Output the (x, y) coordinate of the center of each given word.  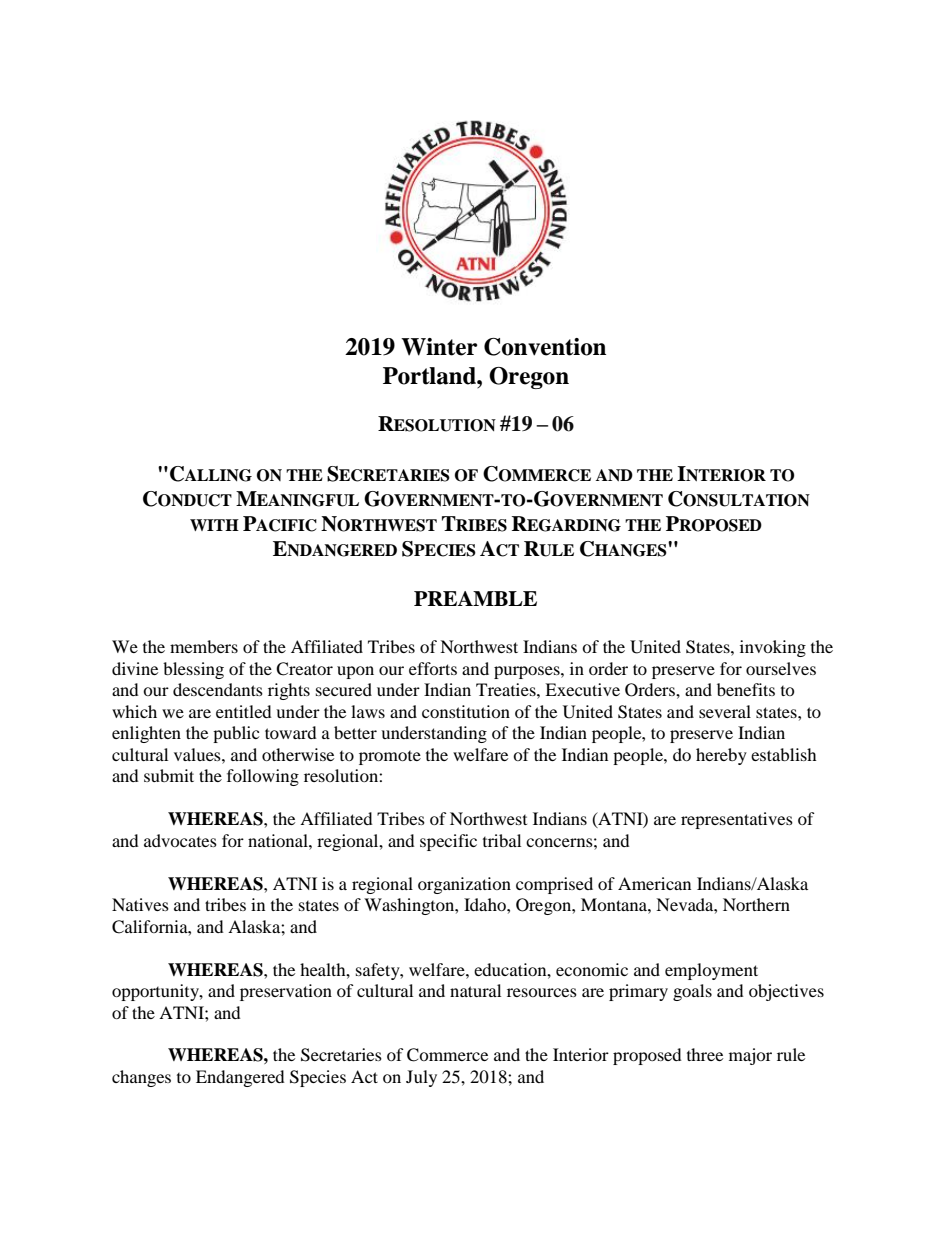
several (725, 711)
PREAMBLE (475, 598)
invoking (773, 648)
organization (464, 885)
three (705, 1054)
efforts (433, 668)
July (421, 1078)
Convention (545, 347)
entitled (244, 711)
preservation (286, 992)
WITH (214, 525)
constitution (466, 711)
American (654, 883)
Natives (140, 904)
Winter (439, 347)
